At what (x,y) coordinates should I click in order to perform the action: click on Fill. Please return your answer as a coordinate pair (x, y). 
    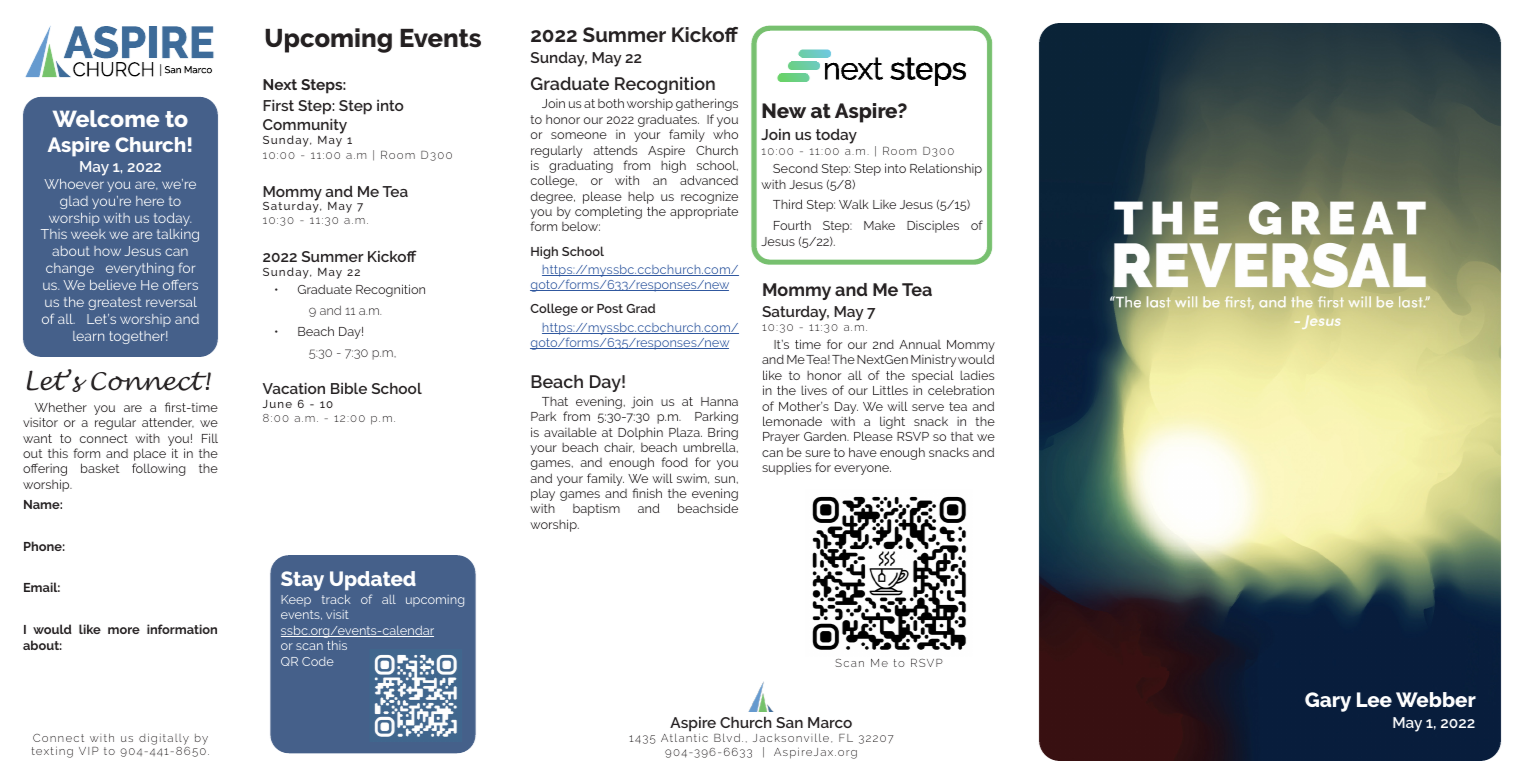
    Looking at the image, I should click on (210, 438).
